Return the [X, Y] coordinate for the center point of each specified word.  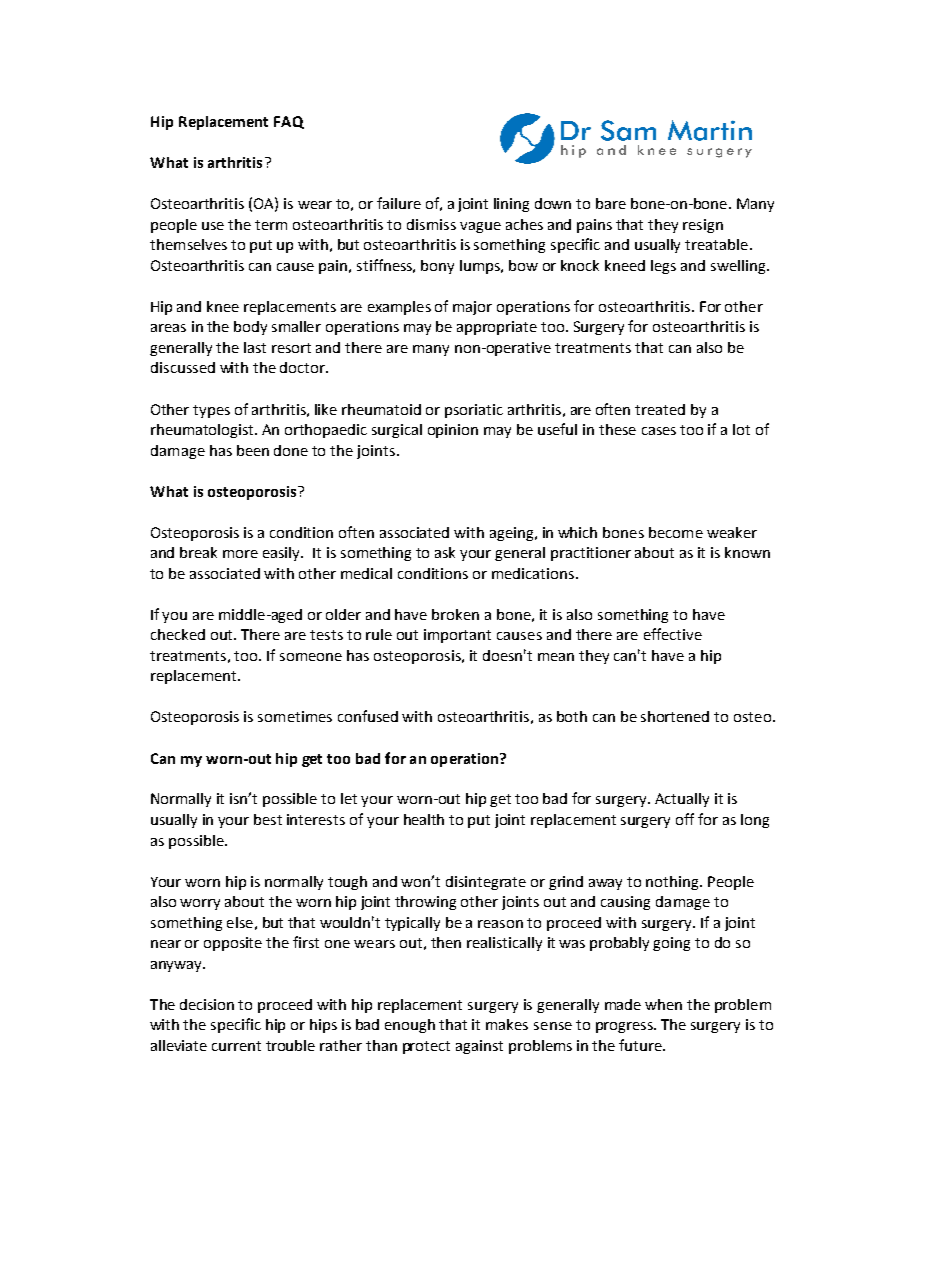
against [479, 1047]
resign [703, 226]
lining [511, 205]
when [663, 1004]
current [236, 1046]
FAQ [289, 122]
